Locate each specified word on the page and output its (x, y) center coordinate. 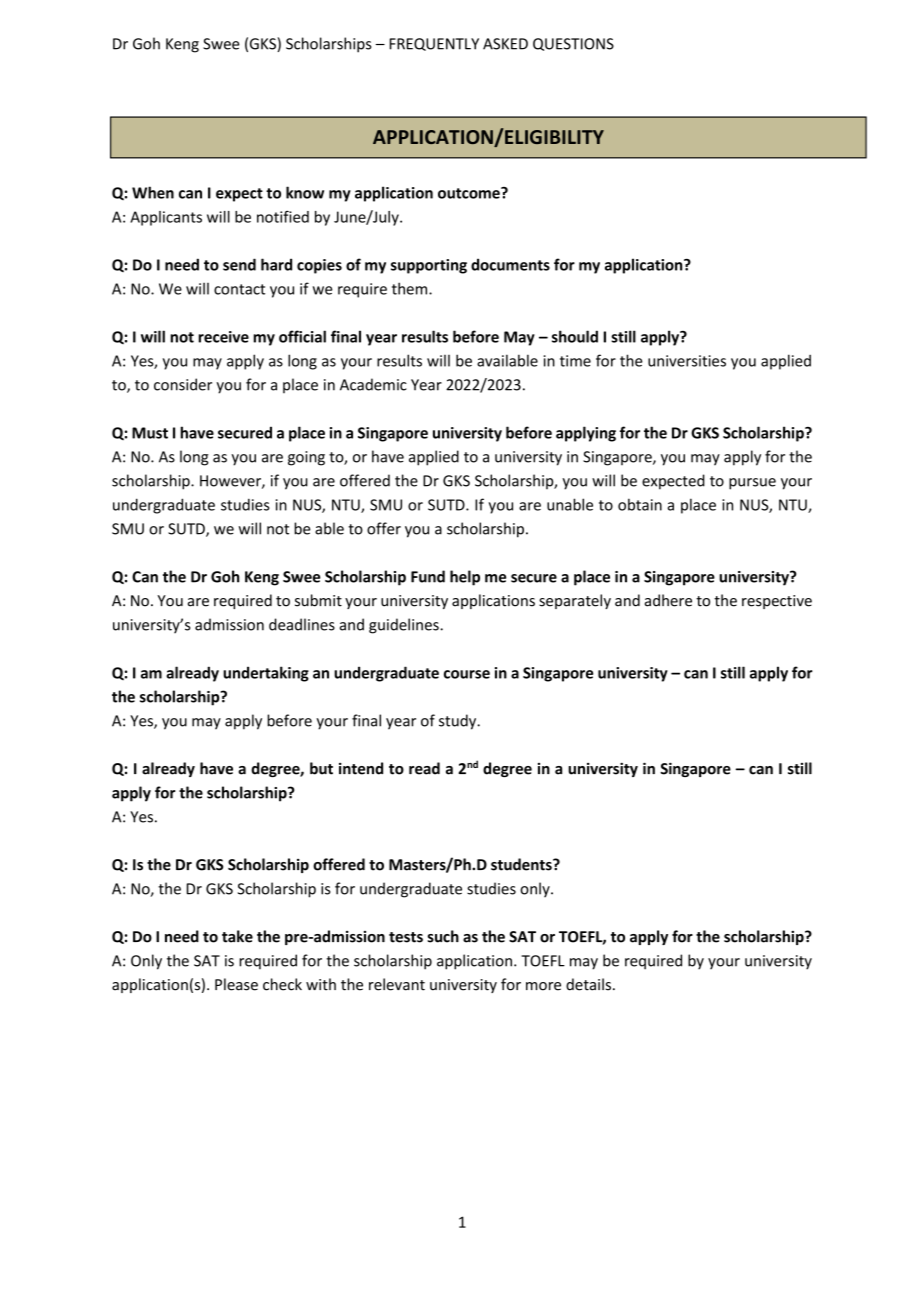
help (465, 578)
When (153, 192)
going (306, 458)
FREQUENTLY (434, 44)
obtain (640, 504)
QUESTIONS (573, 44)
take (237, 936)
